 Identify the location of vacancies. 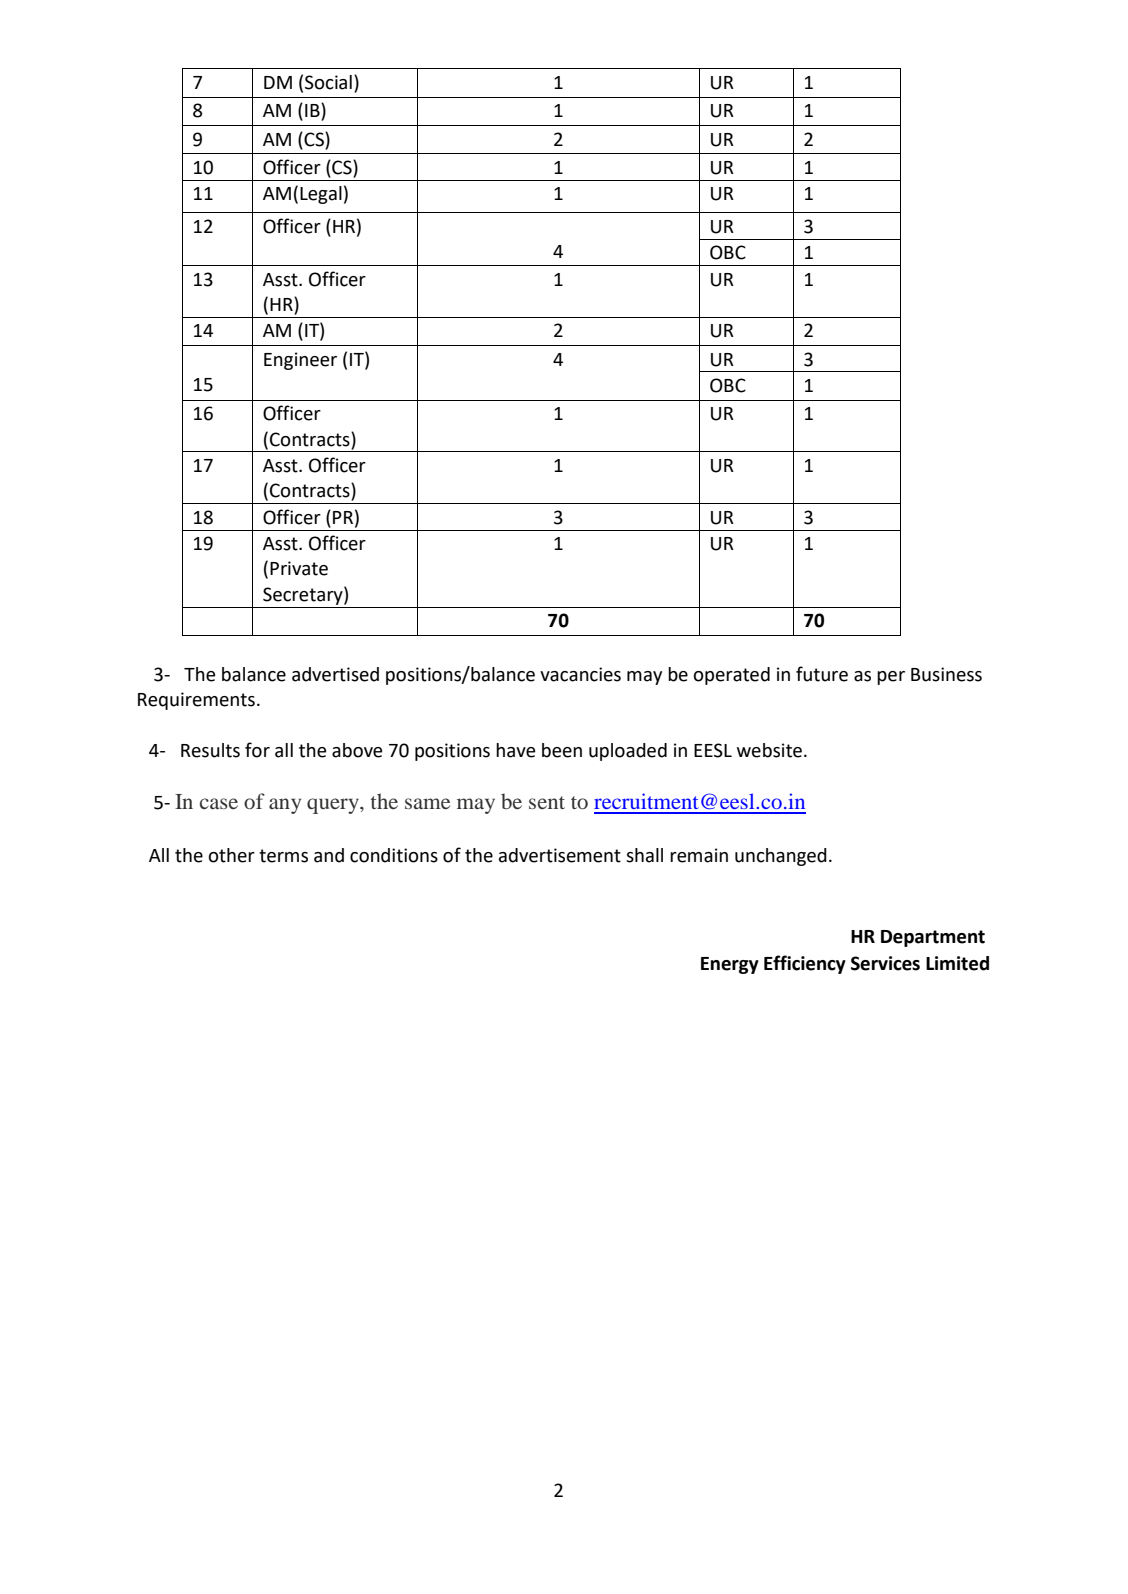
(580, 674).
